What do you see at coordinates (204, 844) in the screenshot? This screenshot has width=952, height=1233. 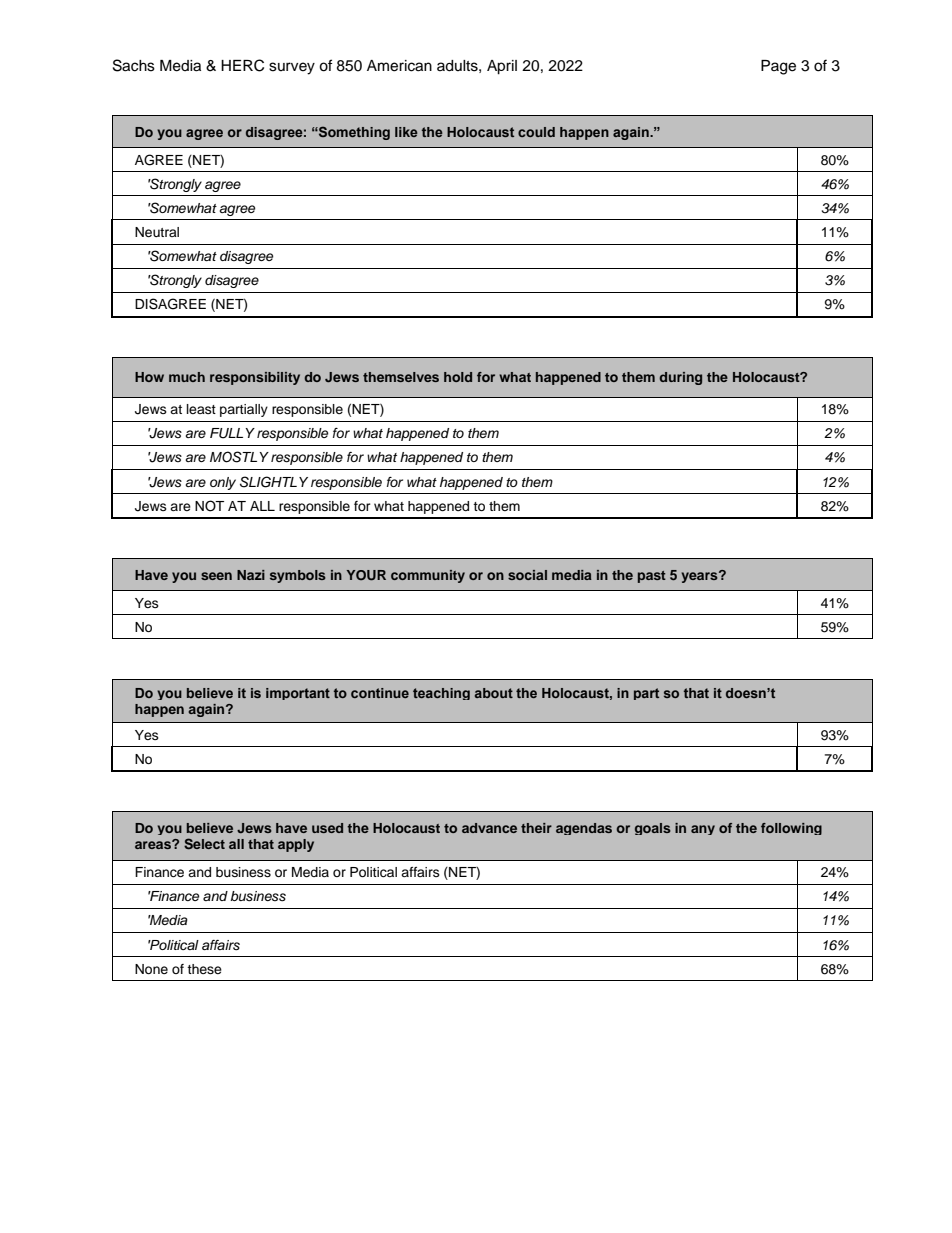 I see `Select` at bounding box center [204, 844].
